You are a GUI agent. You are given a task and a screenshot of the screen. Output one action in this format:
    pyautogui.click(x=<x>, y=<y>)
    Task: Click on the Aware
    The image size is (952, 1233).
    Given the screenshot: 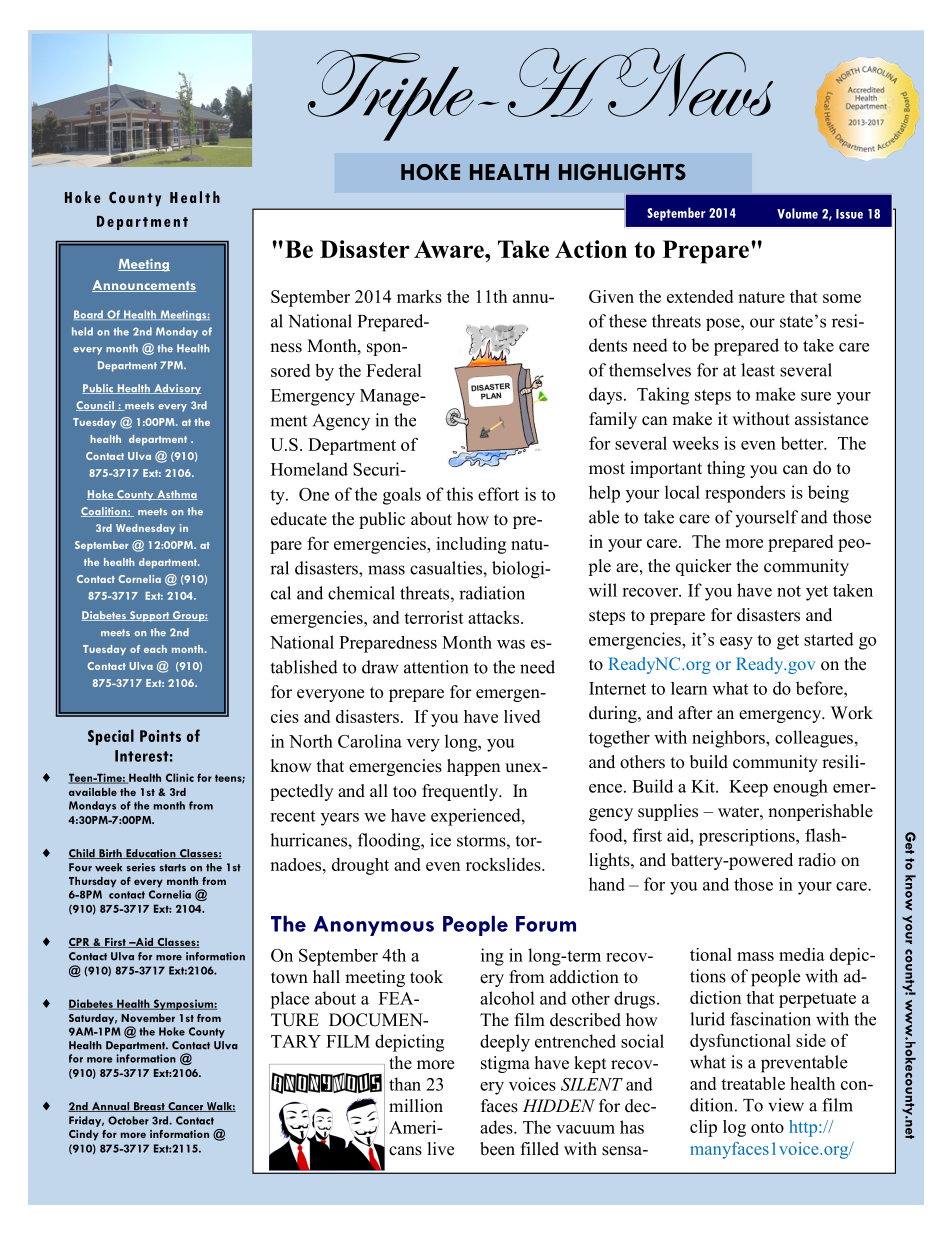 What is the action you would take?
    pyautogui.click(x=450, y=249)
